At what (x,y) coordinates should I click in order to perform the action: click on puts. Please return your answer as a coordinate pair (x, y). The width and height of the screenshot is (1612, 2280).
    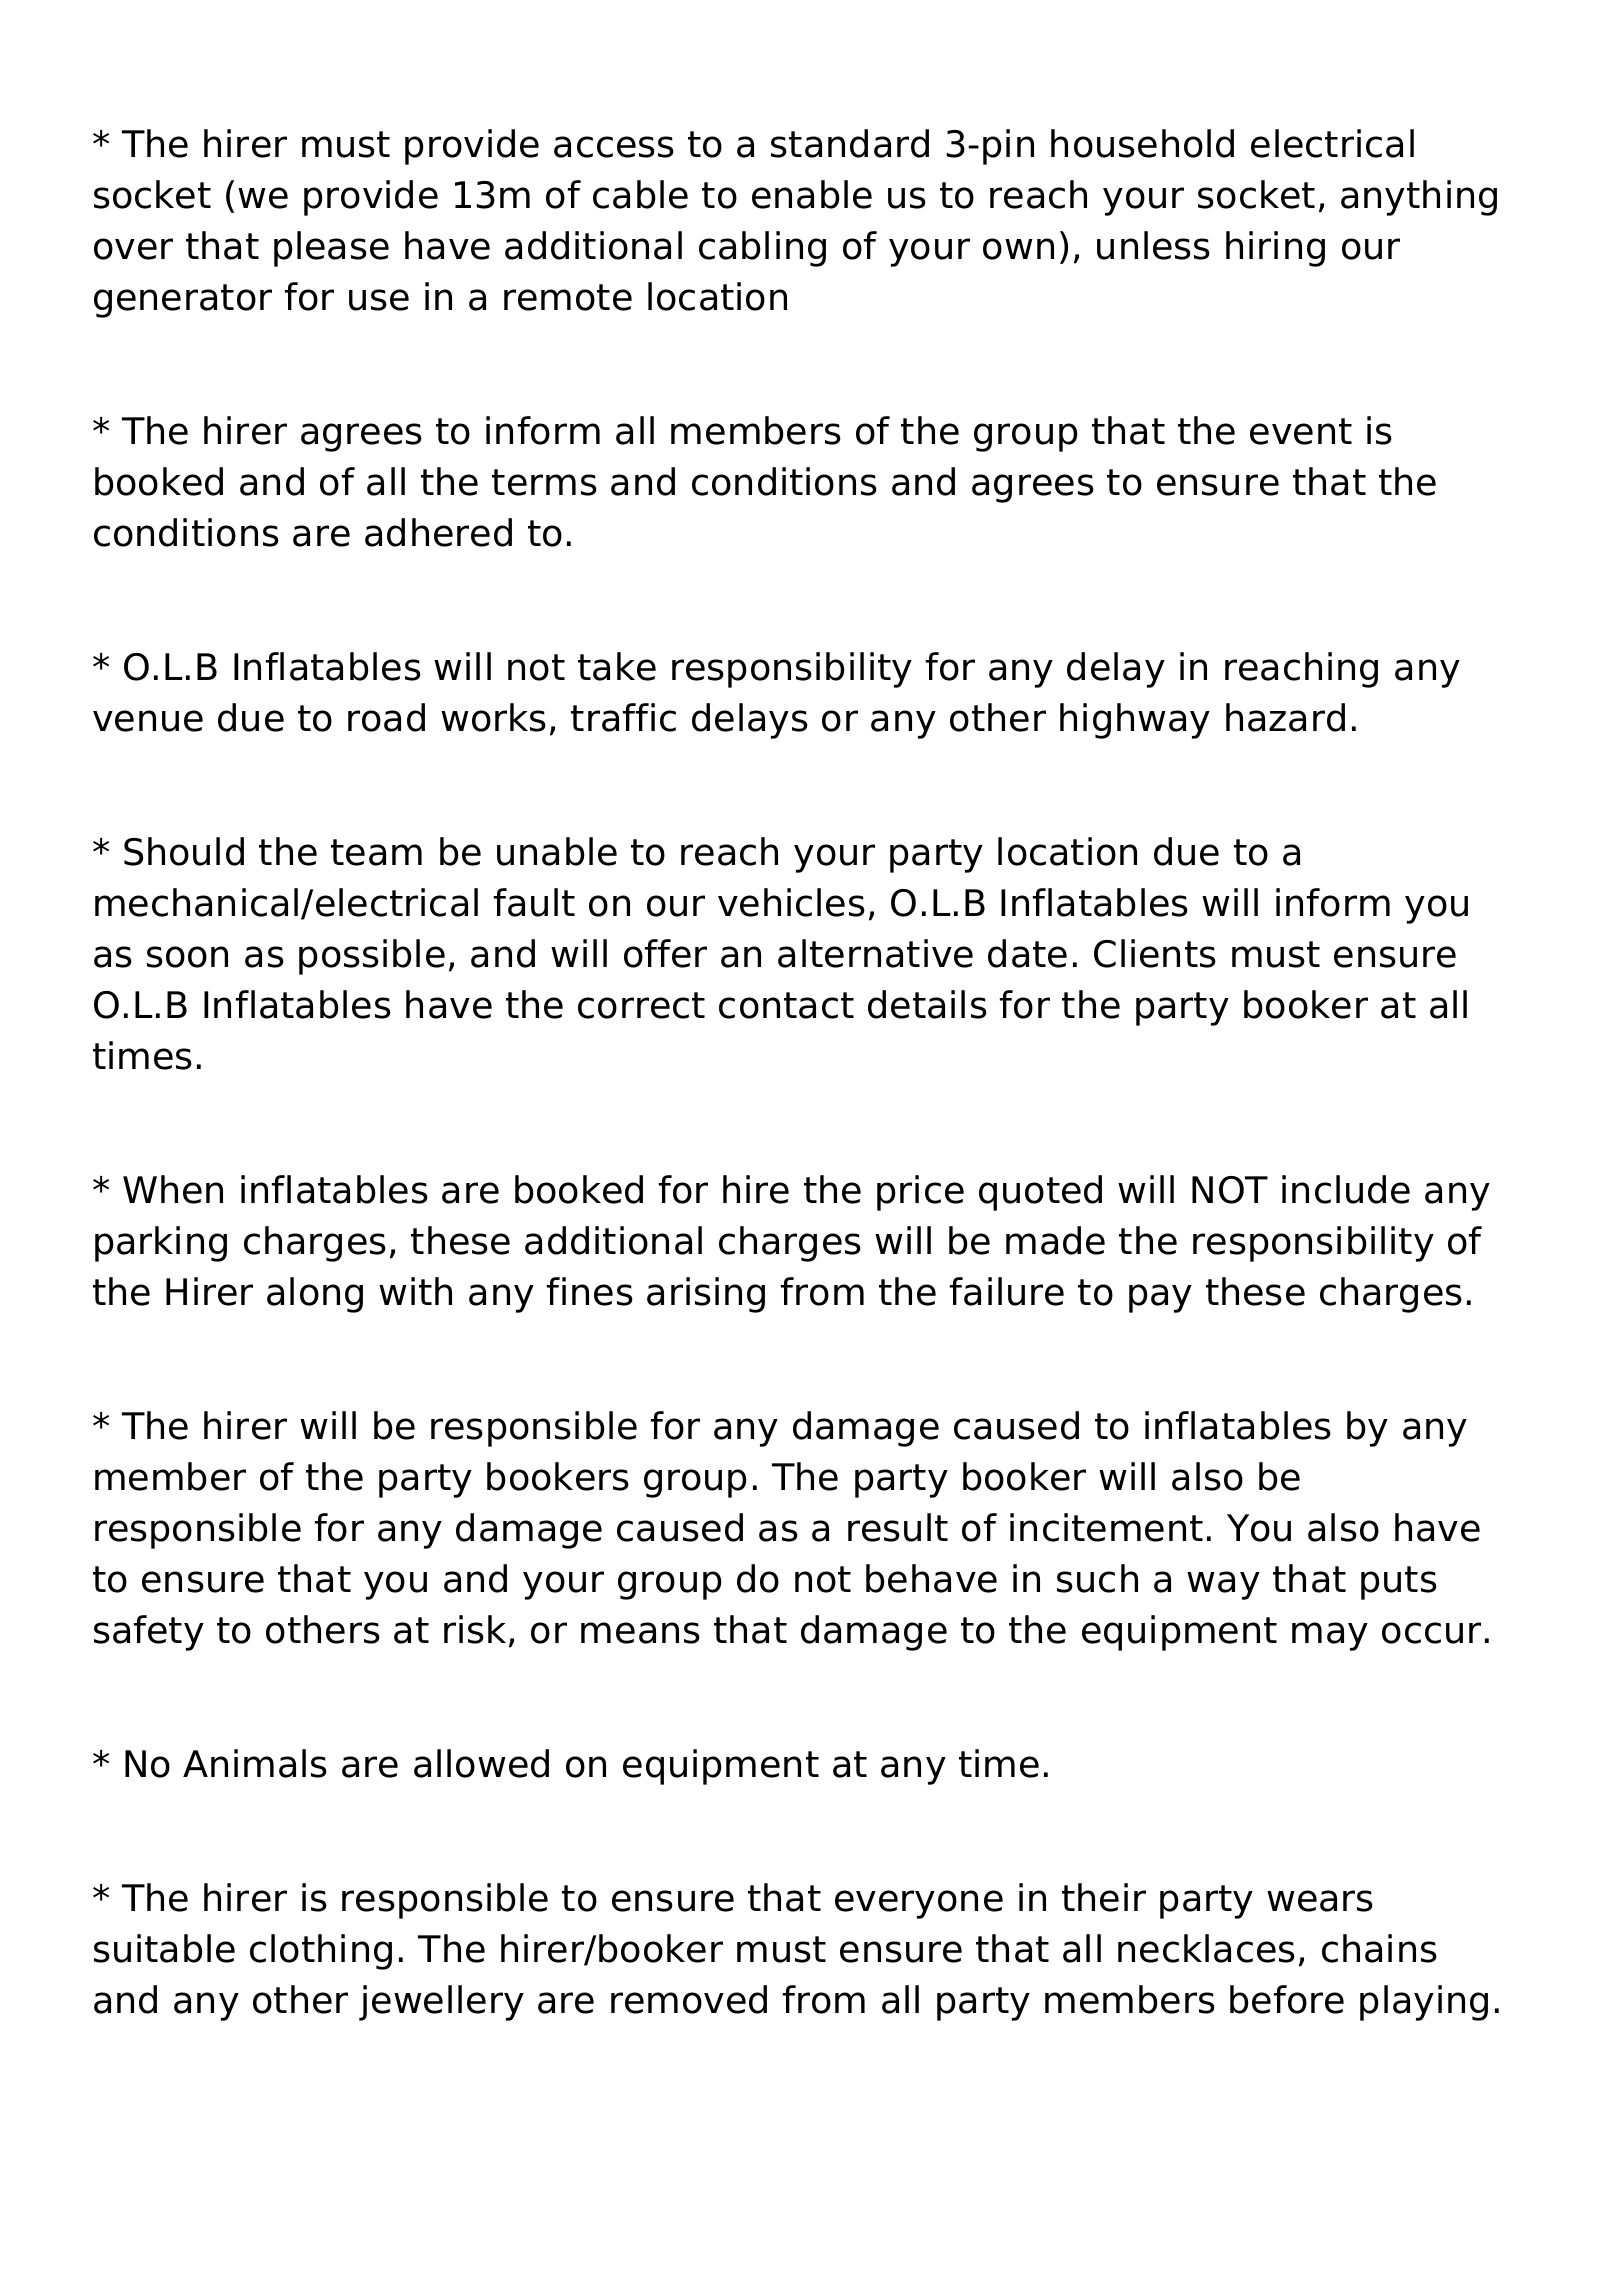
    Looking at the image, I should click on (1399, 1583).
